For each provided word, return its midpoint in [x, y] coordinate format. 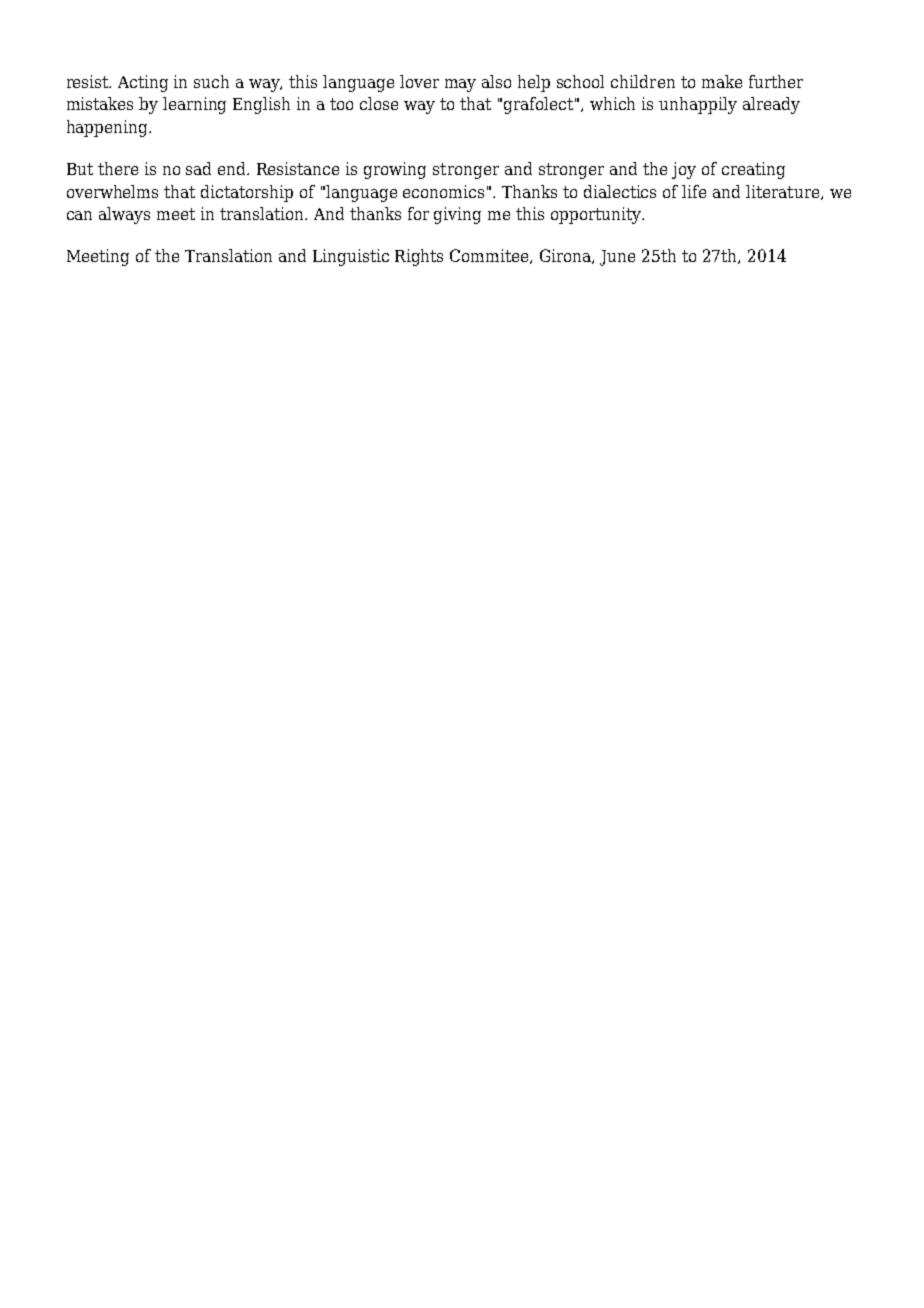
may [460, 85]
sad [198, 168]
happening [108, 128]
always [124, 215]
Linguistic [351, 257]
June [617, 258]
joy [684, 170]
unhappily [698, 105]
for [418, 213]
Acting [143, 83]
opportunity [597, 215]
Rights [419, 257]
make [722, 81]
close [379, 103]
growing [395, 170]
